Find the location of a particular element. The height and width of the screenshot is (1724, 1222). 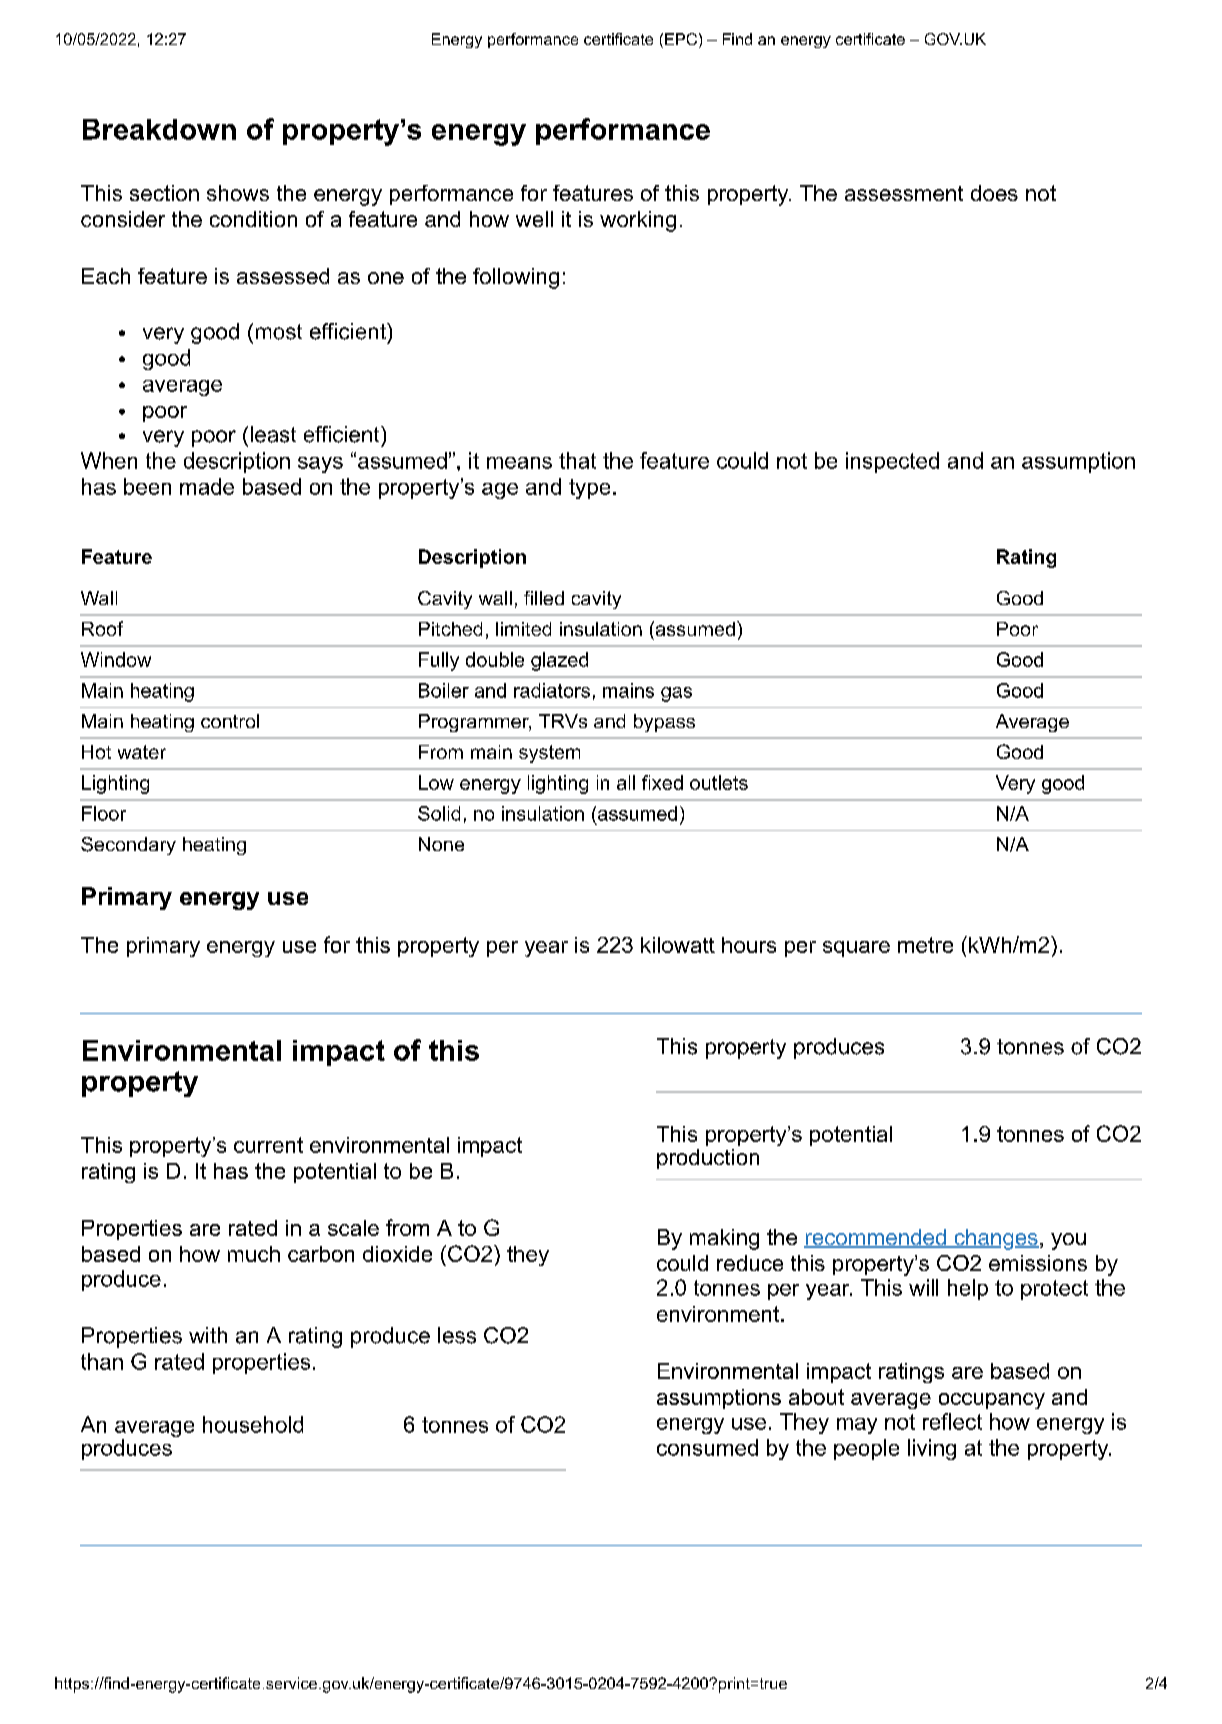

system is located at coordinates (549, 754).
